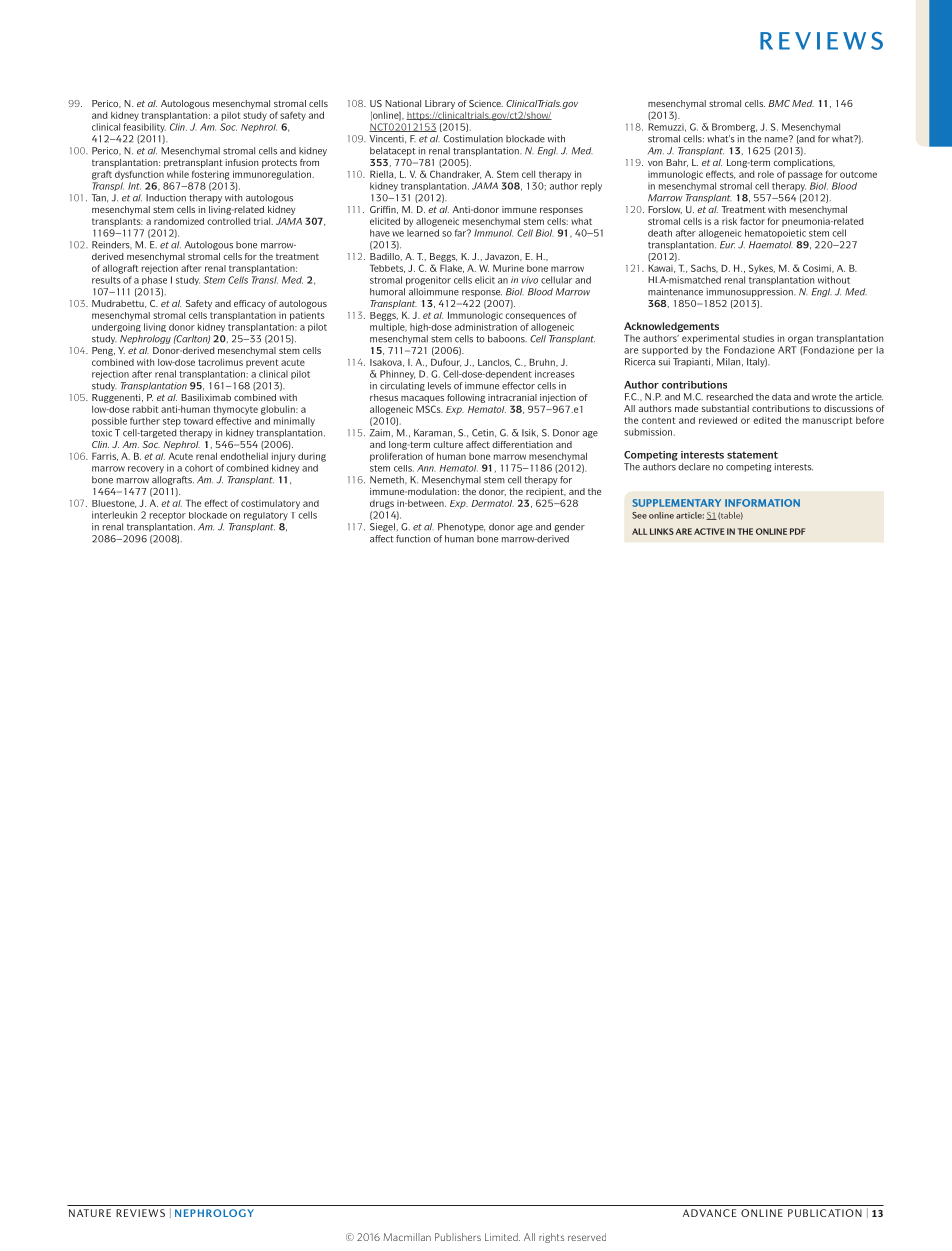 The height and width of the document is (1251, 952). I want to click on PDF, so click(797, 531).
